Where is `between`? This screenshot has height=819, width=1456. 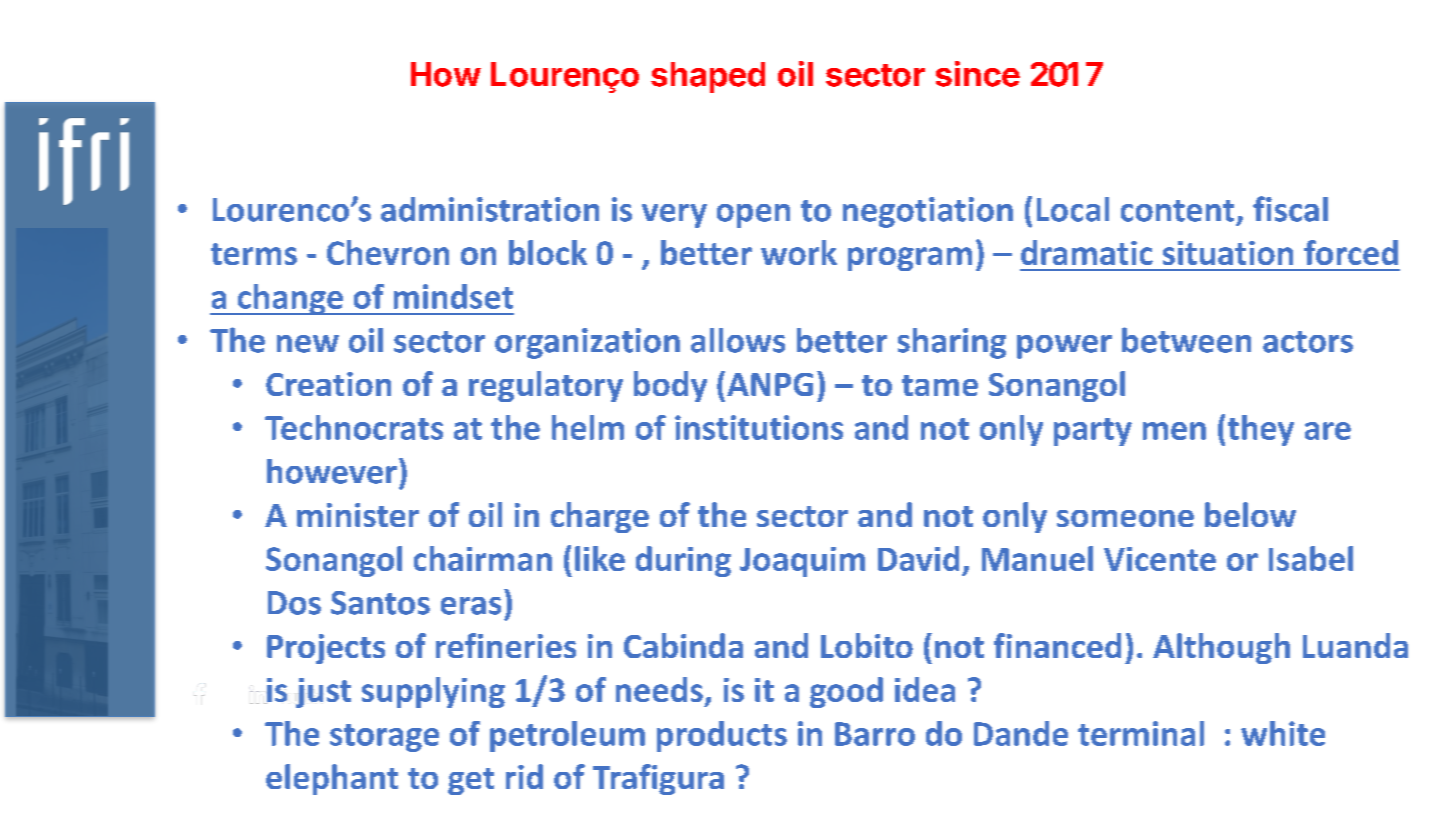
between is located at coordinates (1186, 340).
